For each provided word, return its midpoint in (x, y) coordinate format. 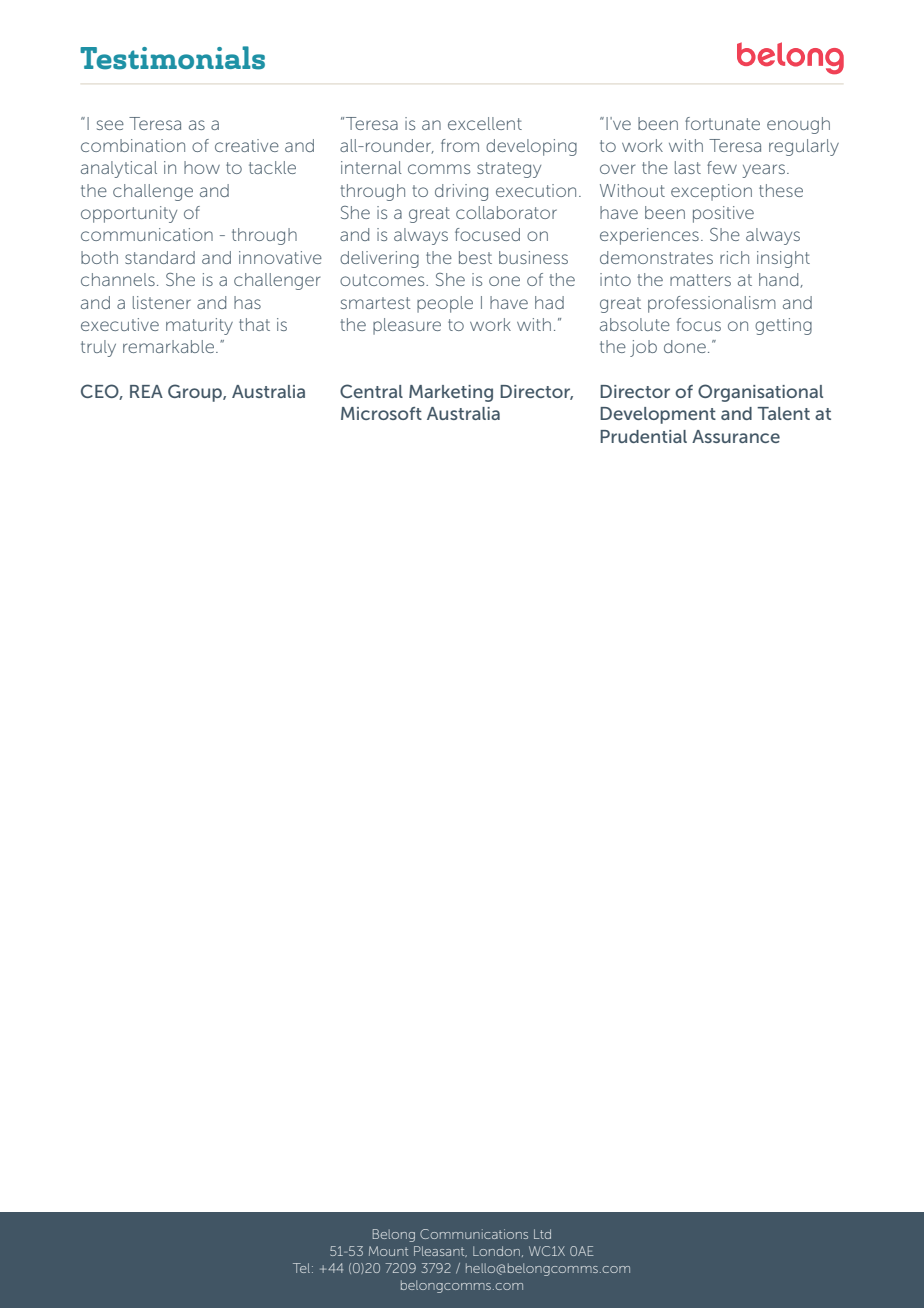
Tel (303, 1268)
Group (196, 393)
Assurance (736, 436)
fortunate (722, 123)
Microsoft (381, 413)
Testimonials (172, 58)
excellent (485, 123)
